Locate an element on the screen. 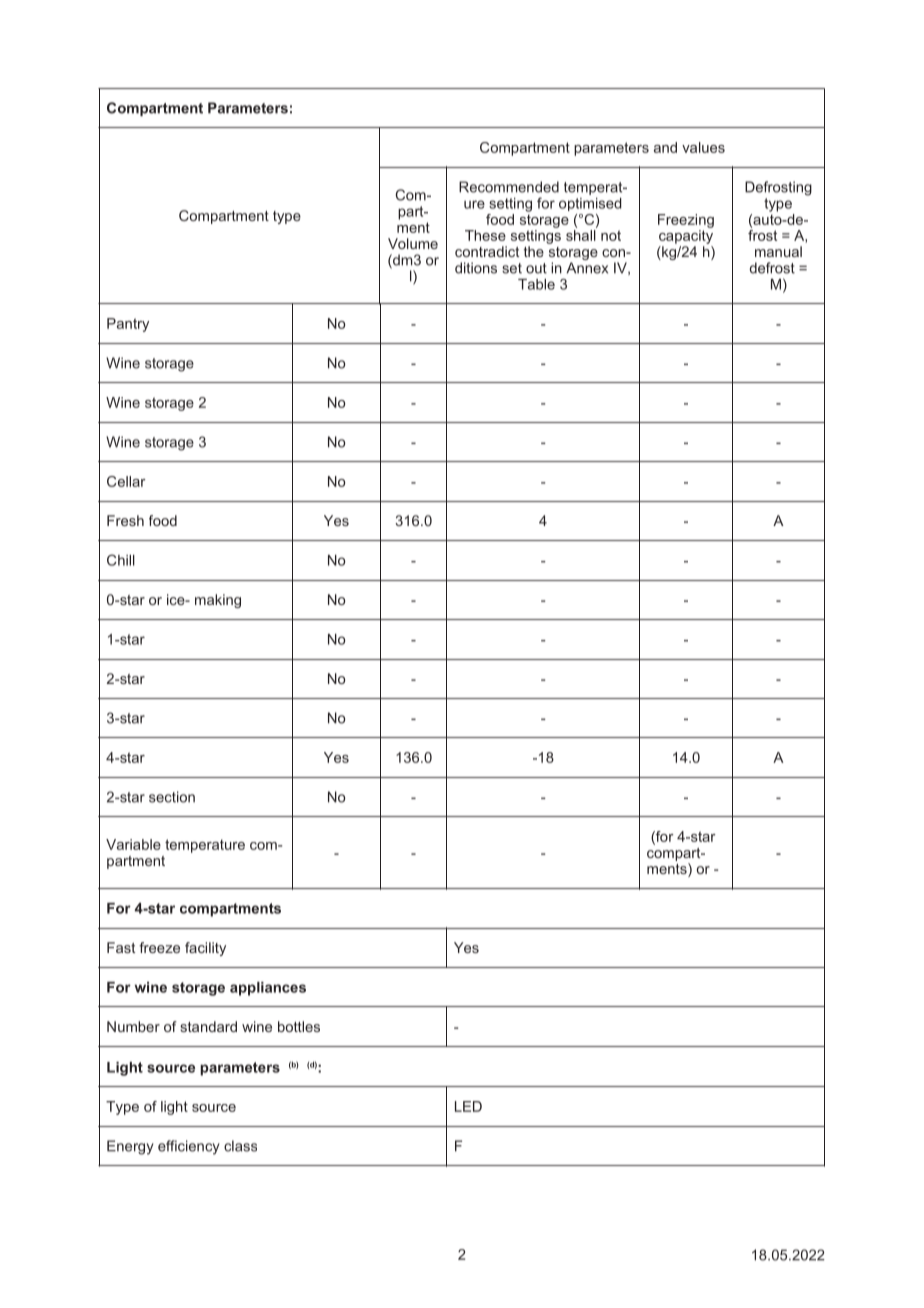 The width and height of the screenshot is (924, 1308). Recommended is located at coordinates (509, 187).
